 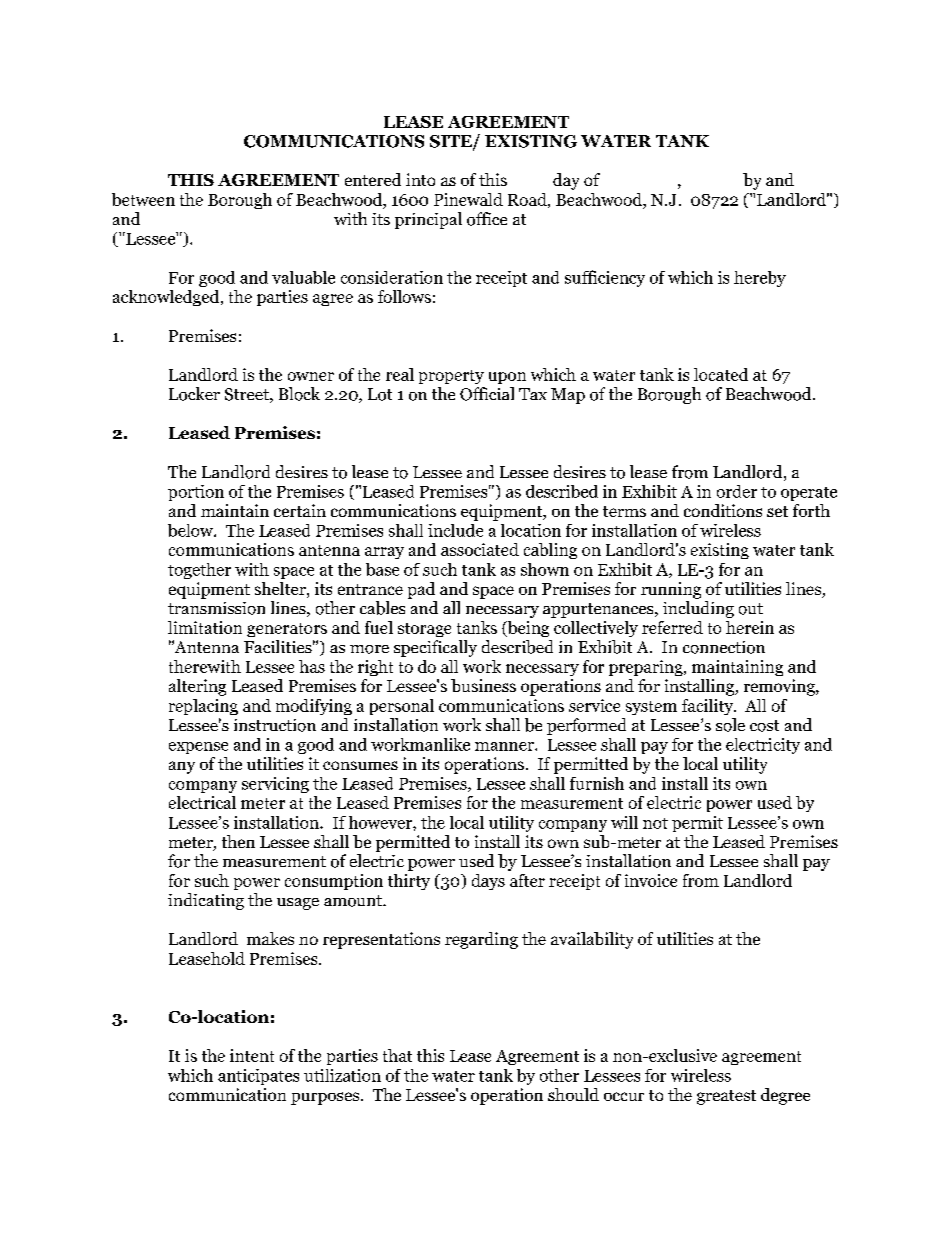 What do you see at coordinates (483, 685) in the page?
I see `business` at bounding box center [483, 685].
